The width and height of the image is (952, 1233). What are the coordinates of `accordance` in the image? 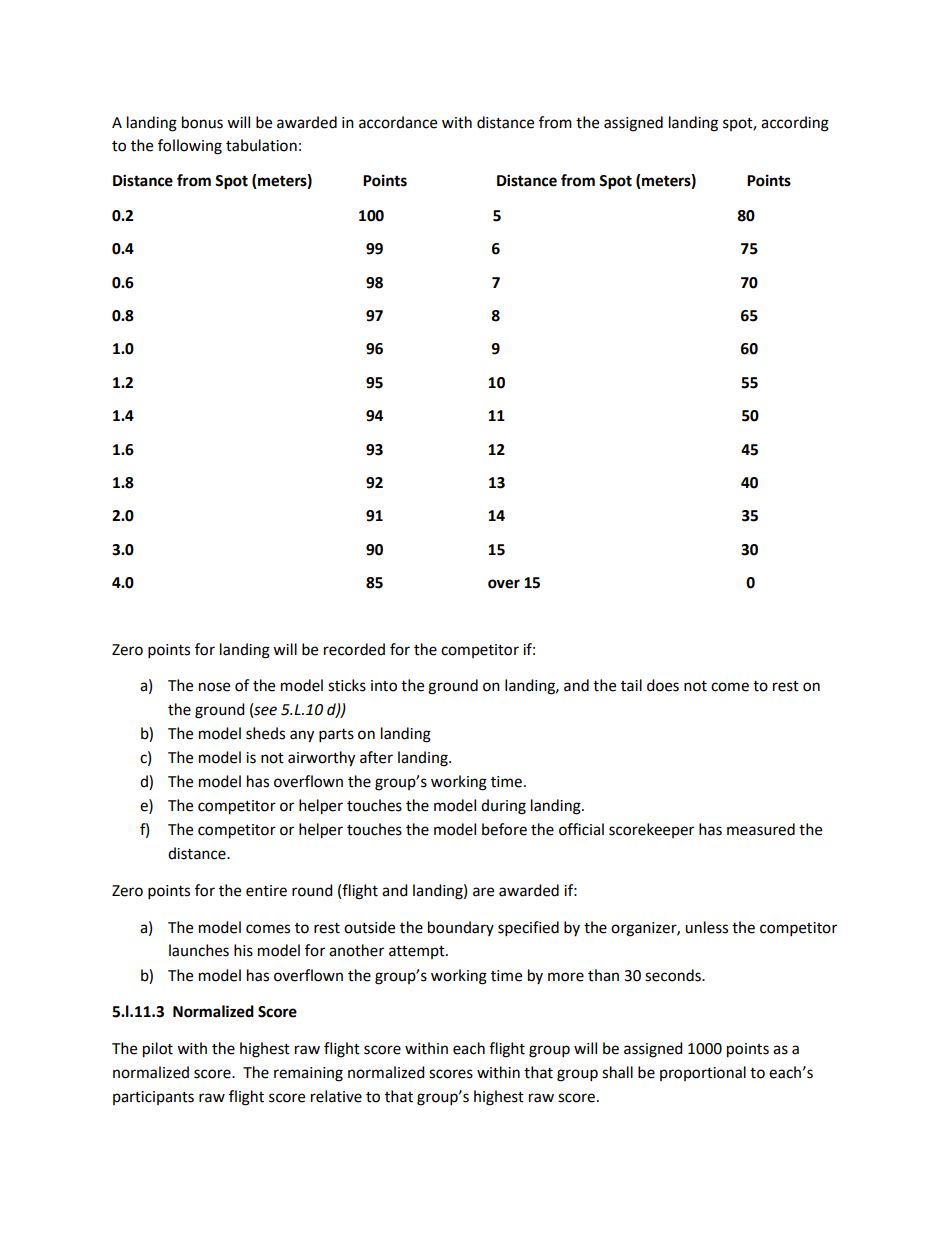 It's located at (398, 122).
